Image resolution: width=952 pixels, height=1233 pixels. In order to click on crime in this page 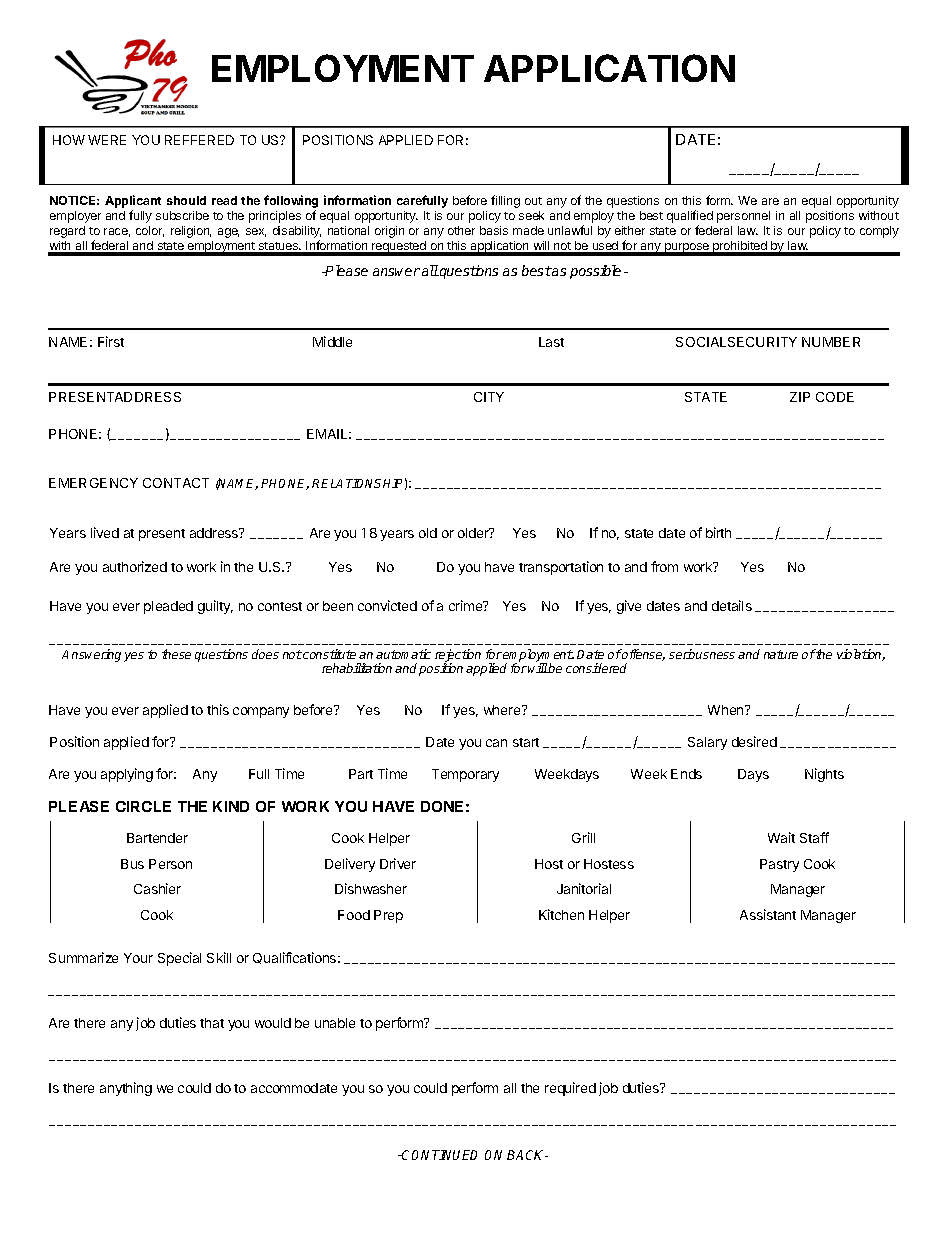, I will do `click(467, 605)`.
